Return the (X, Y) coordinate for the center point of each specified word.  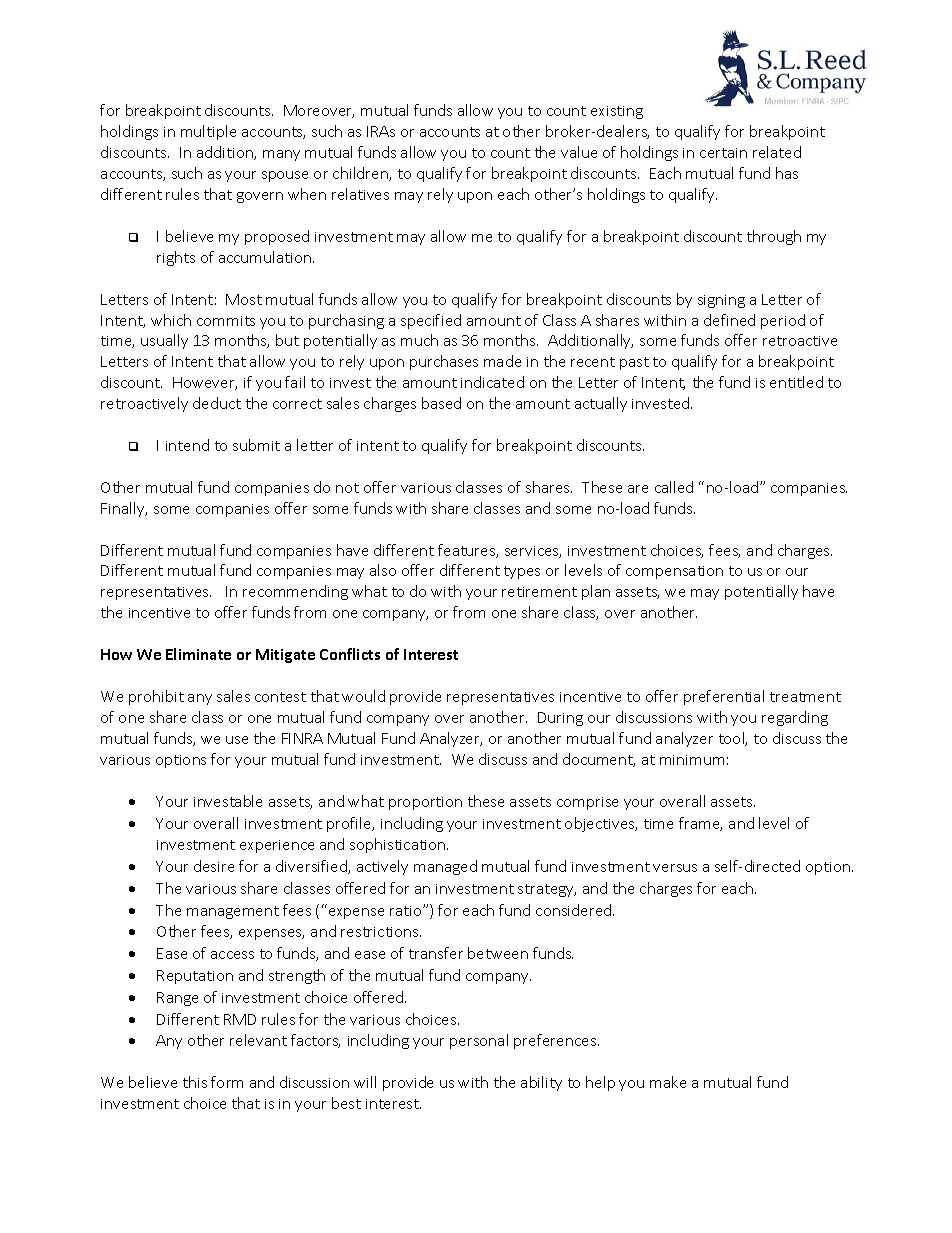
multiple (208, 132)
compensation (674, 572)
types (522, 572)
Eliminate (198, 654)
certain (723, 153)
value (579, 152)
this (195, 1082)
